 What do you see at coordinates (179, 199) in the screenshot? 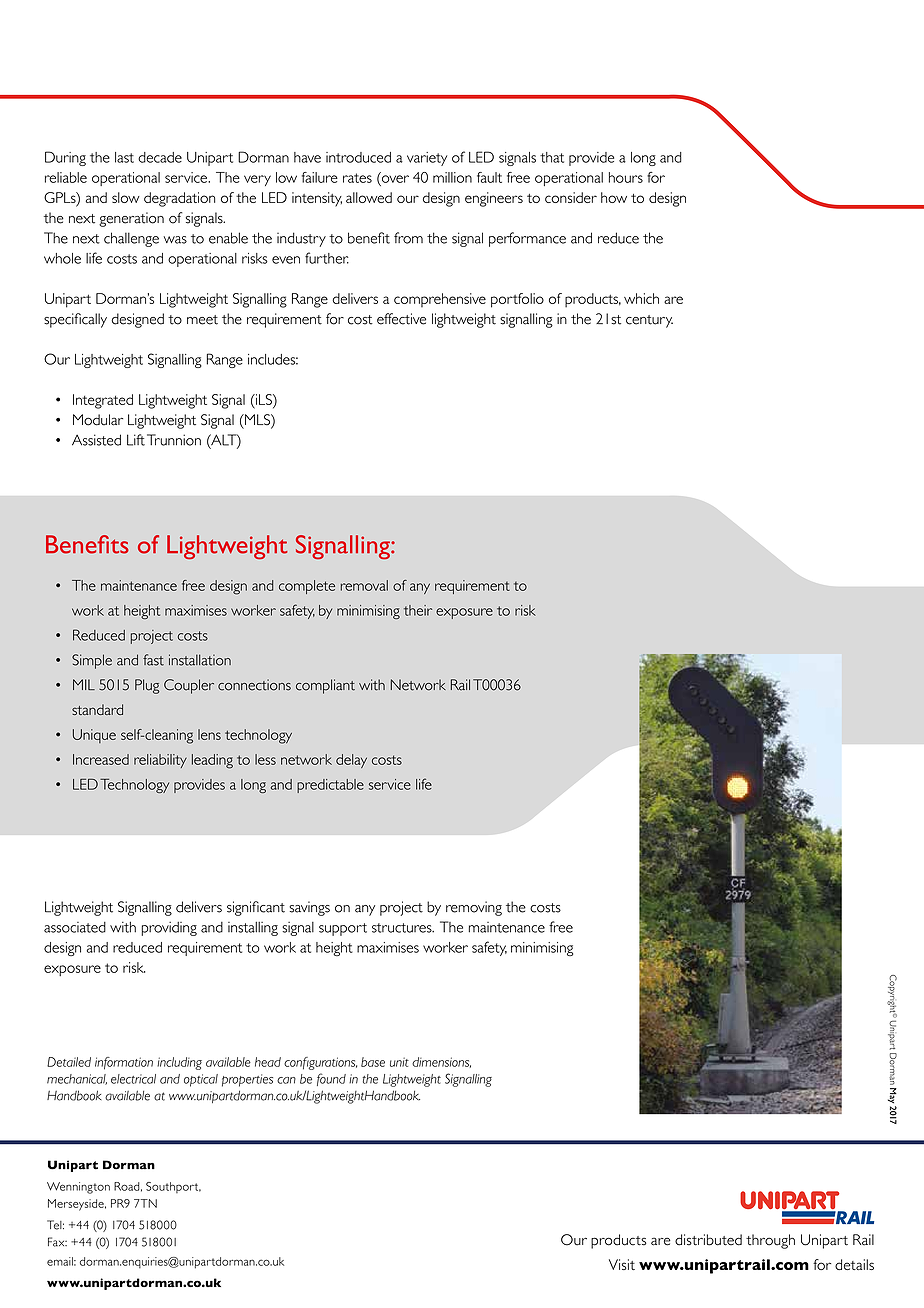
I see `degradation` at bounding box center [179, 199].
